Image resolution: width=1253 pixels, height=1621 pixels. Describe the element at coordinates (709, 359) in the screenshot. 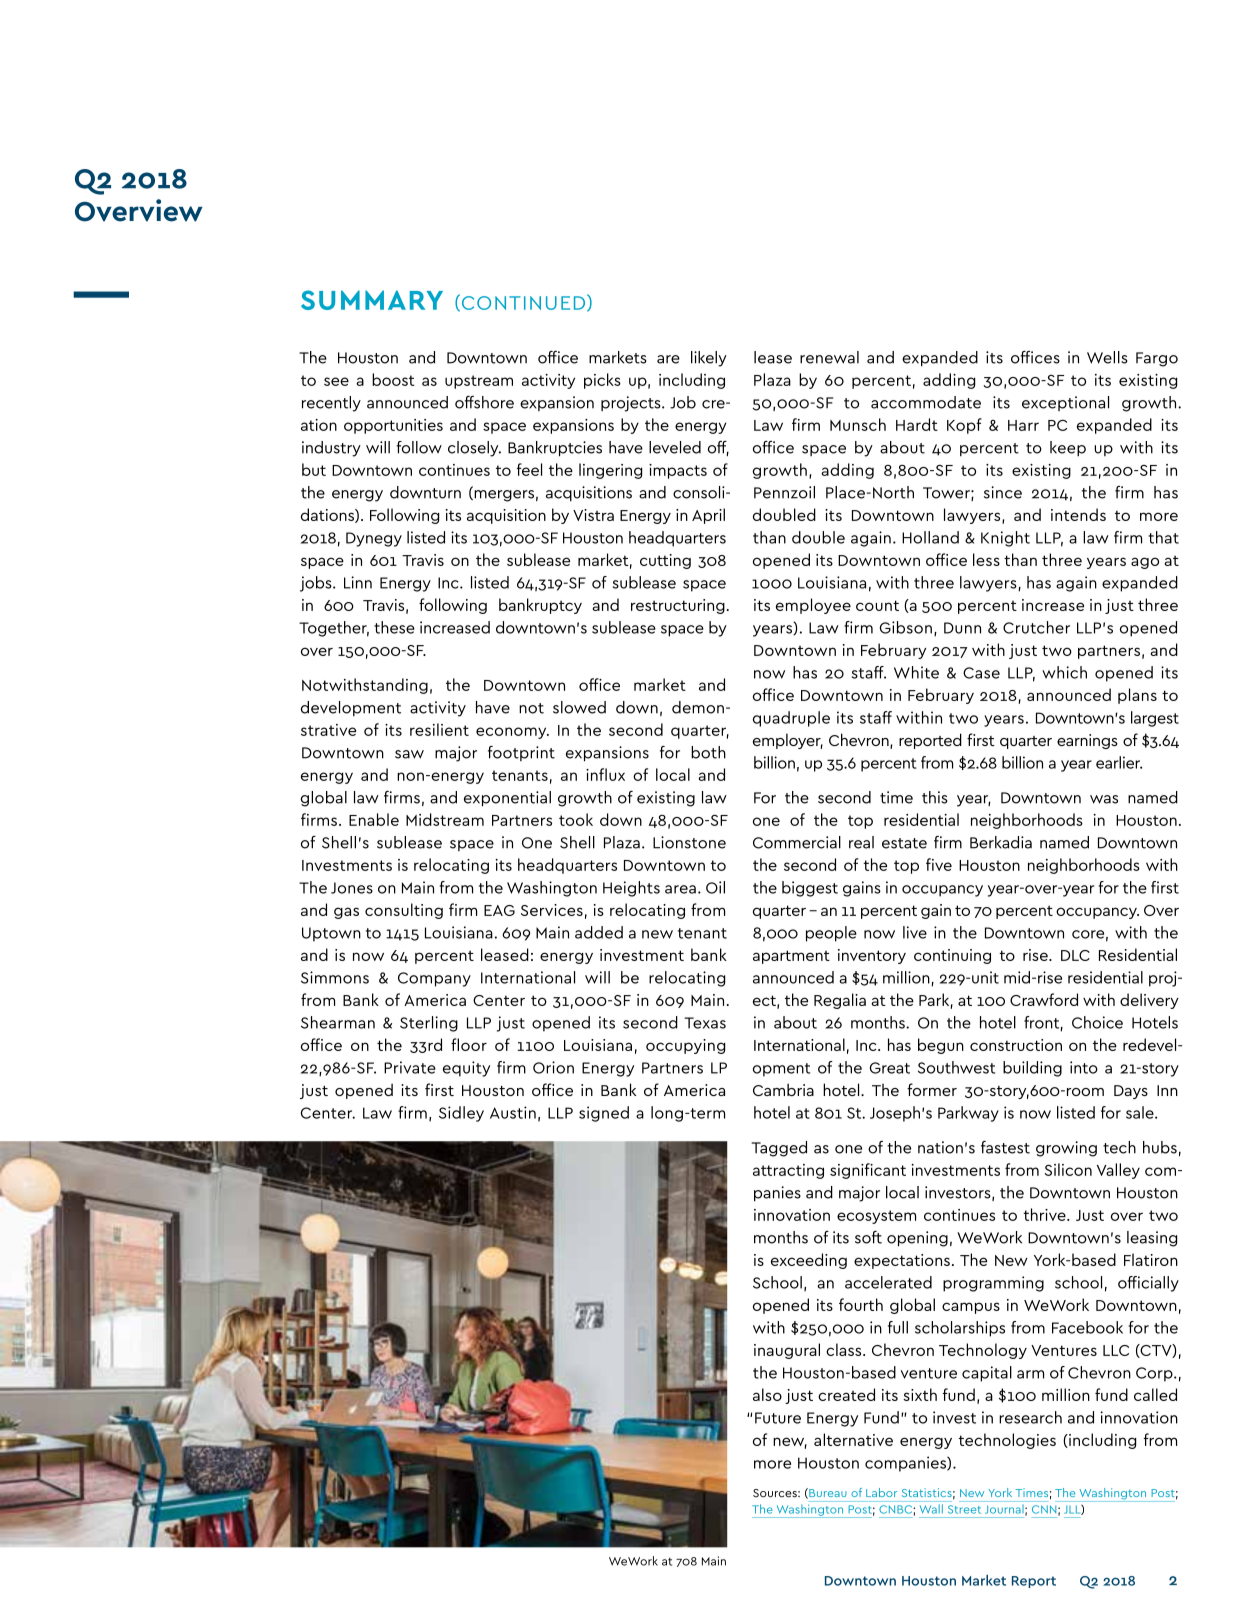

I see `likely` at that location.
